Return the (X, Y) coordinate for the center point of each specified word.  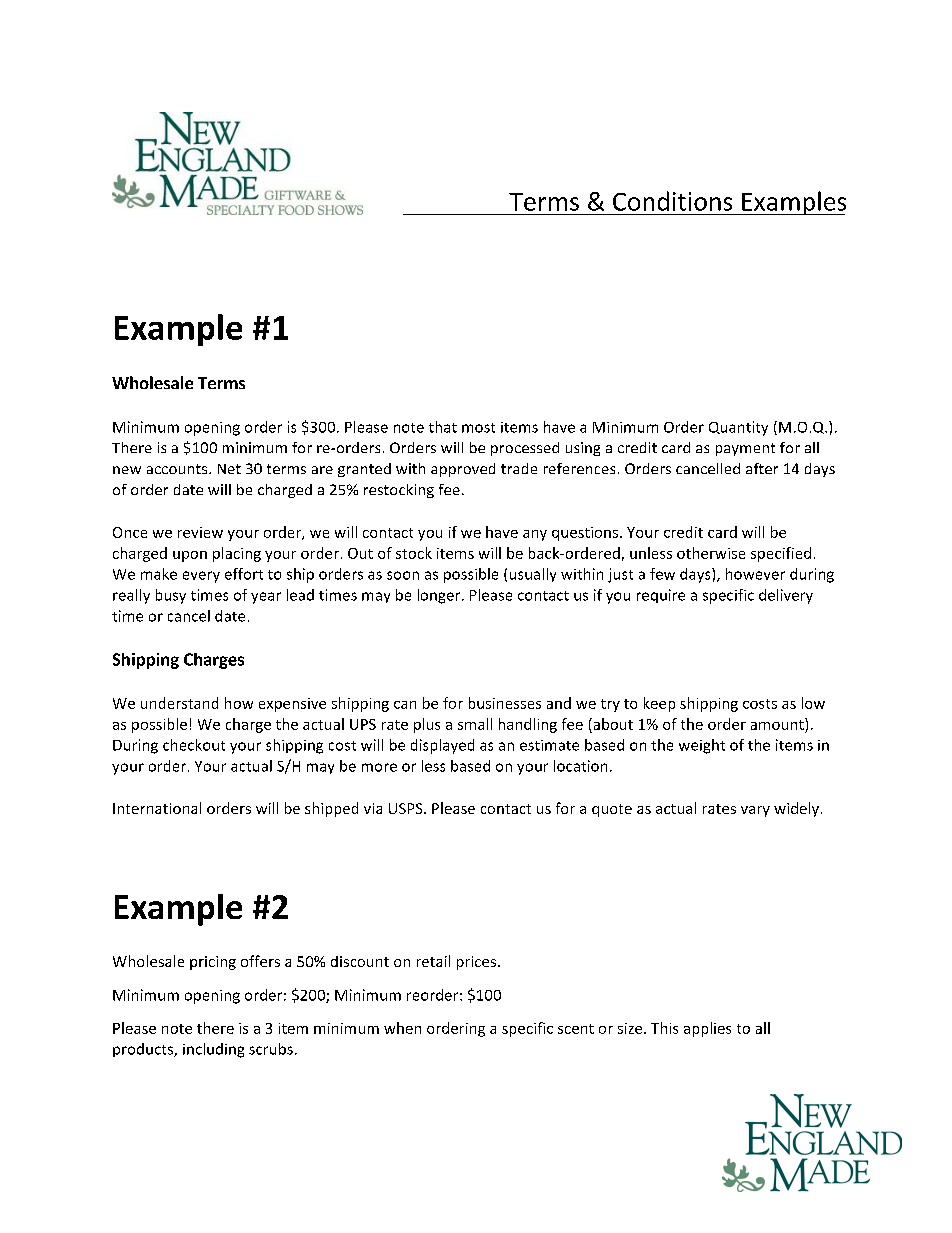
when (402, 1028)
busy (171, 596)
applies (707, 1029)
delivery (786, 596)
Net (229, 469)
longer (440, 596)
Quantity (738, 428)
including (213, 1050)
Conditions (672, 201)
